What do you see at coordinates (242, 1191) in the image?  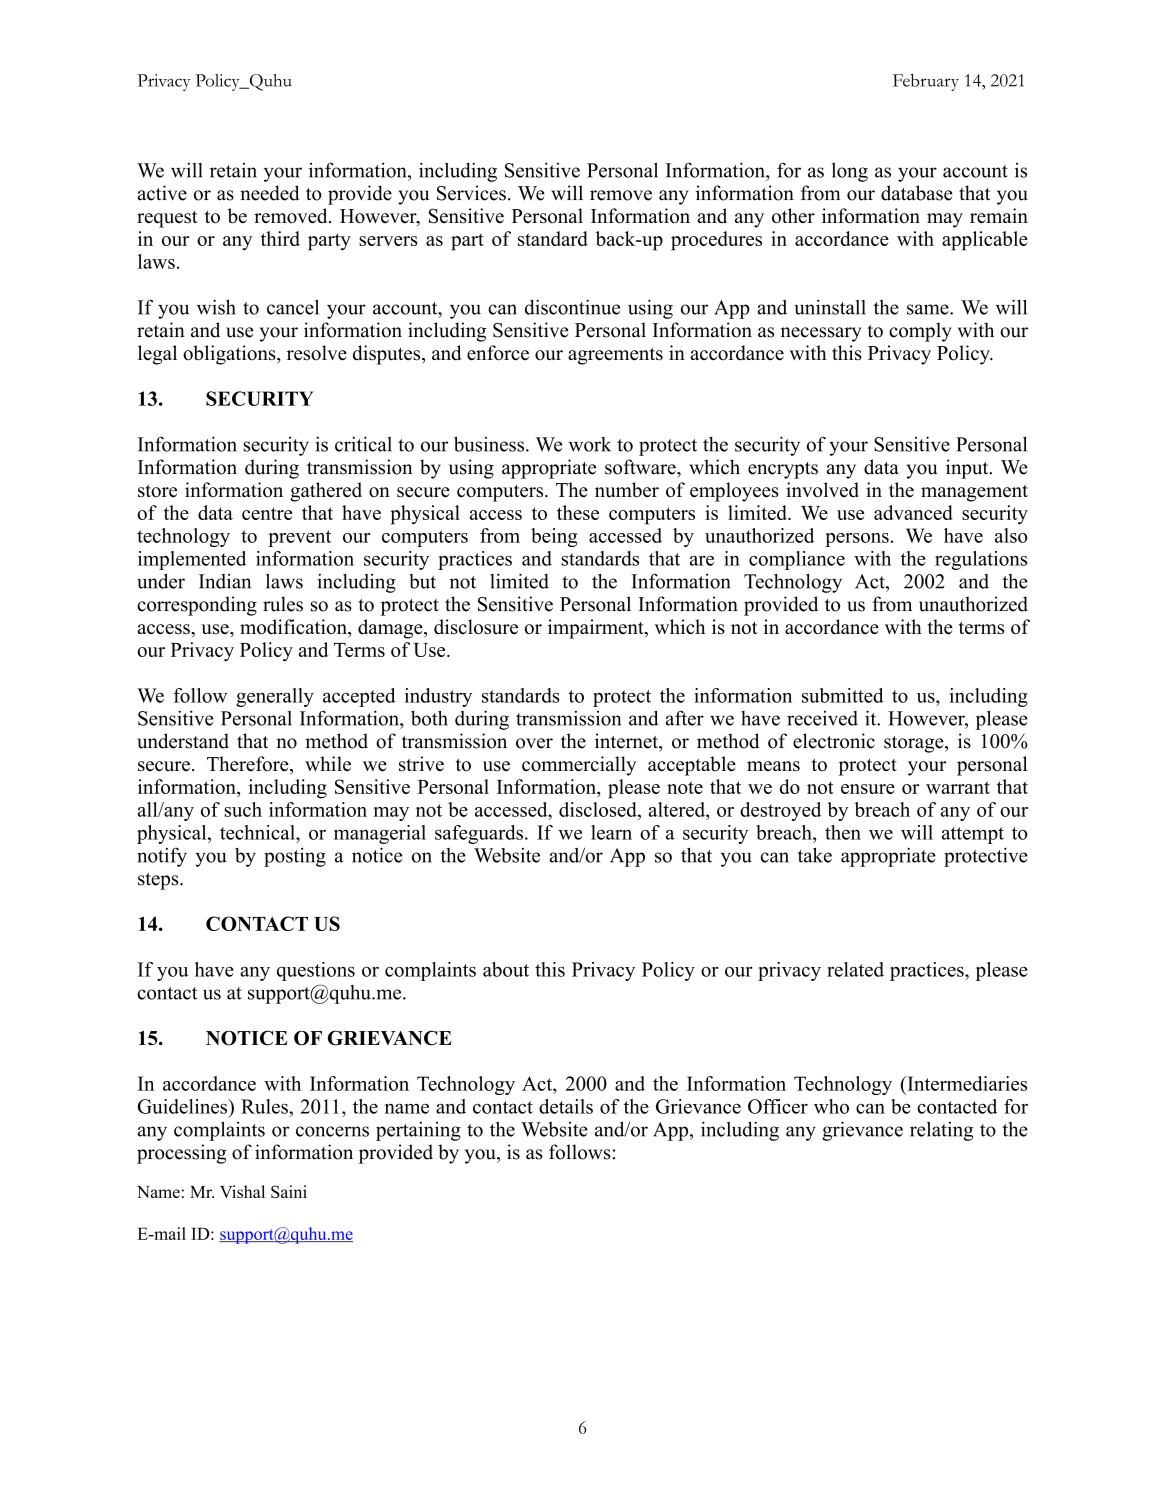 I see `Vishal` at bounding box center [242, 1191].
